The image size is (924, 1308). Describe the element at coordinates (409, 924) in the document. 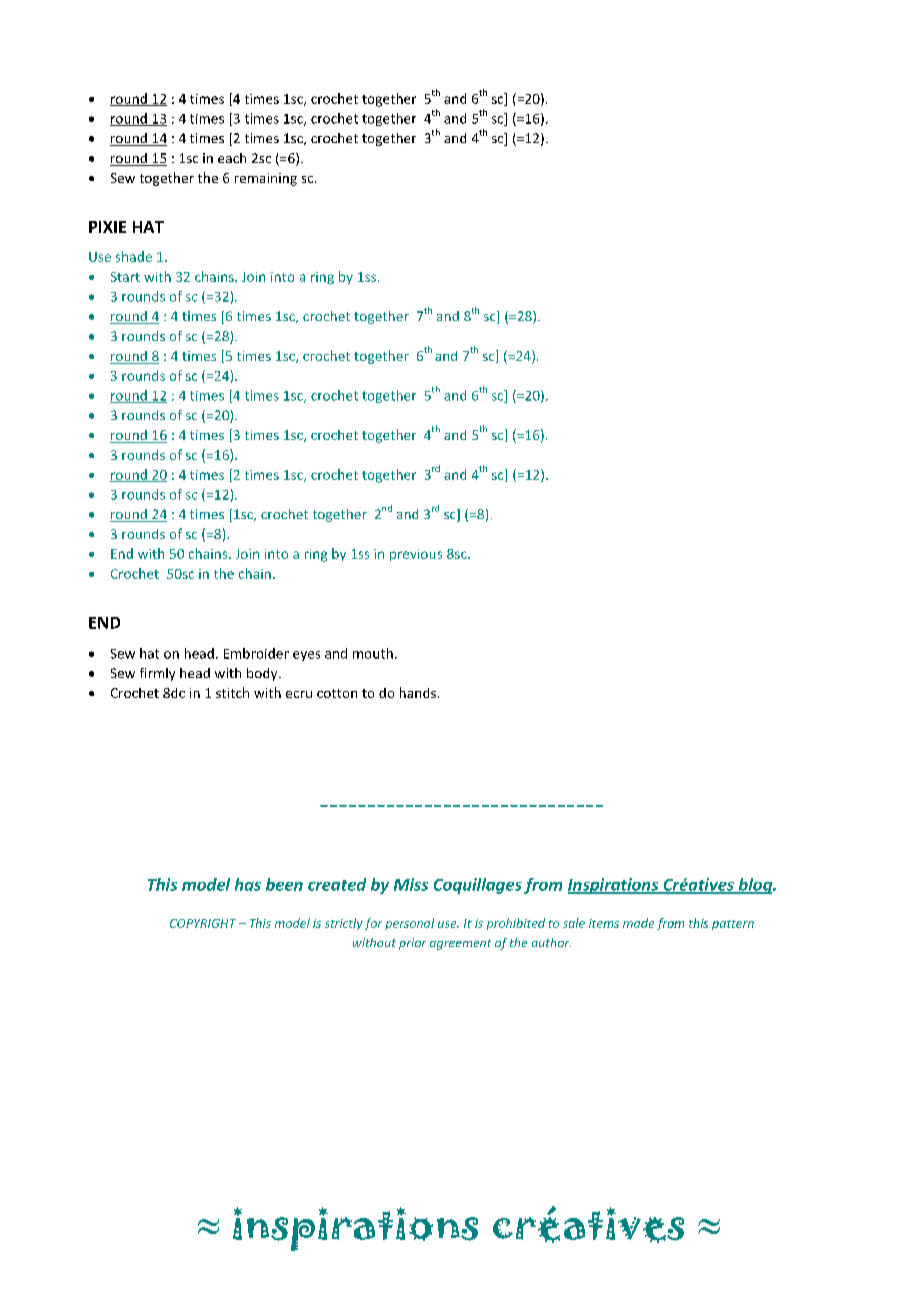

I see `personal` at that location.
